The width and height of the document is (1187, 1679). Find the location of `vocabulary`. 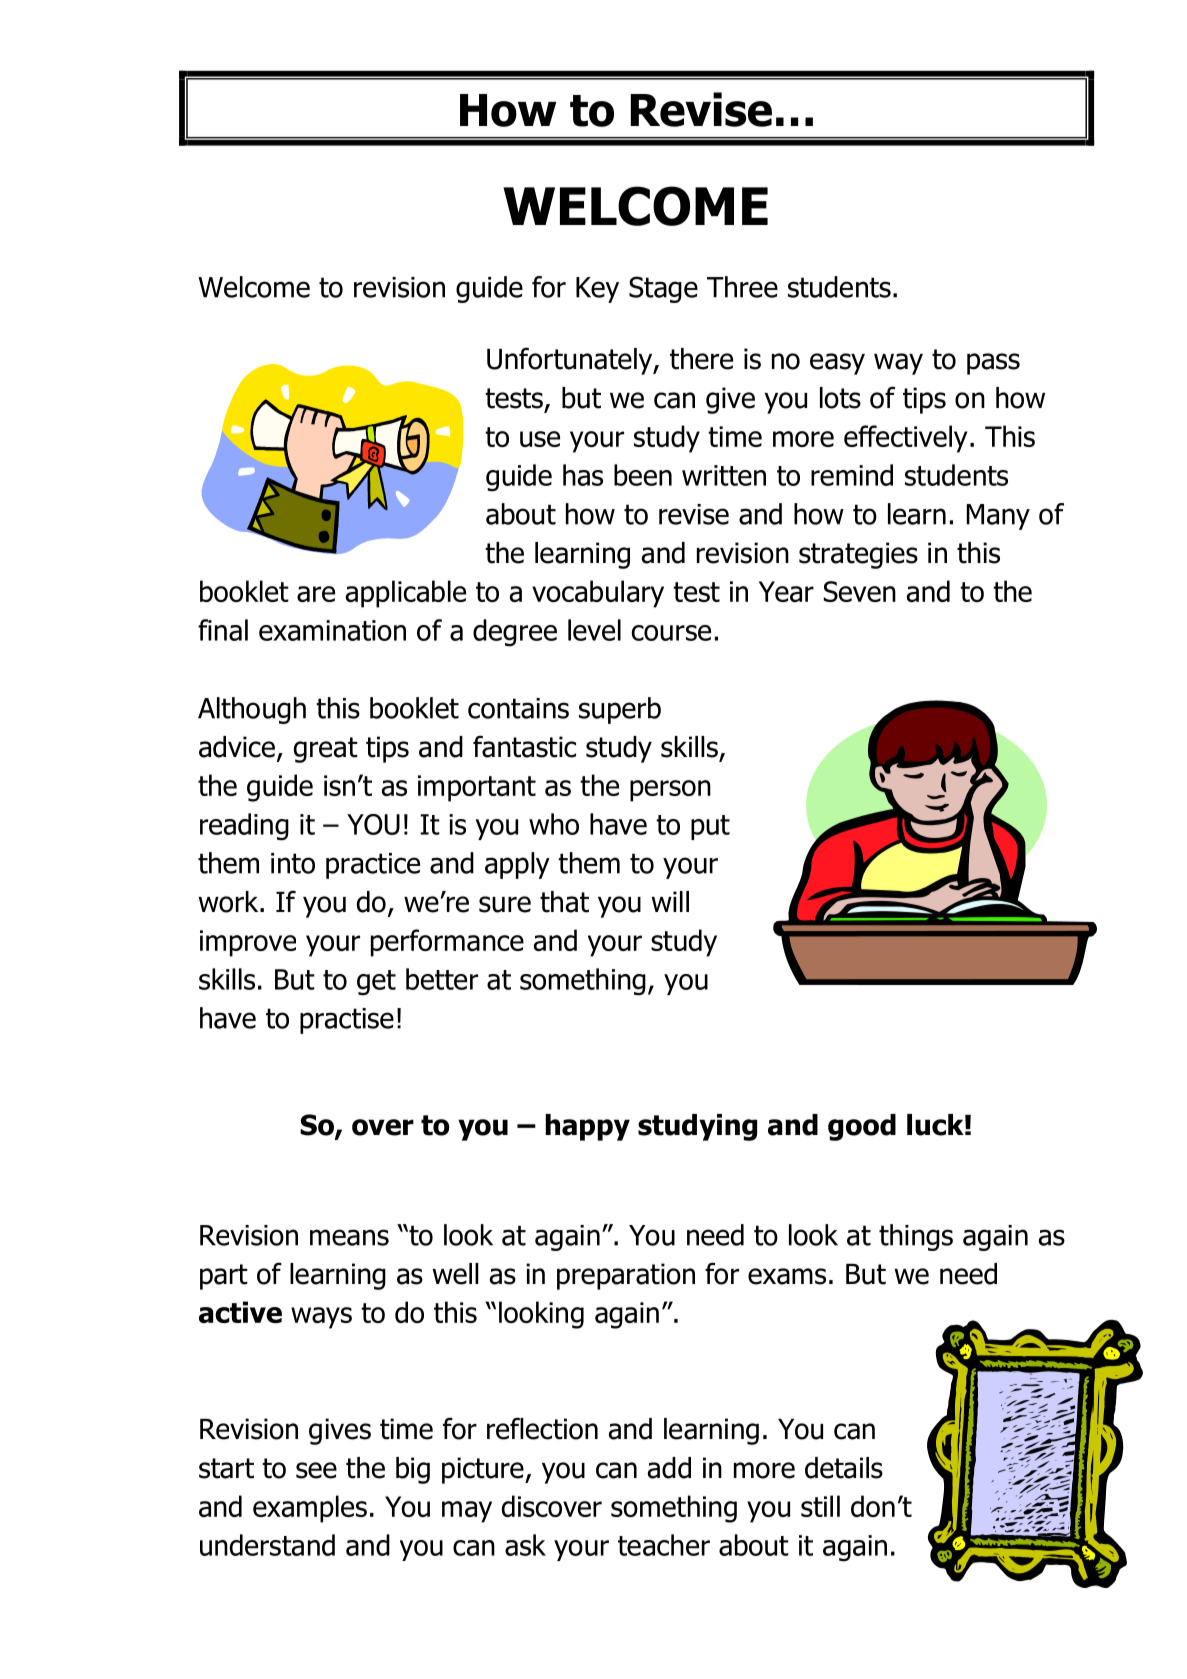

vocabulary is located at coordinates (598, 594).
